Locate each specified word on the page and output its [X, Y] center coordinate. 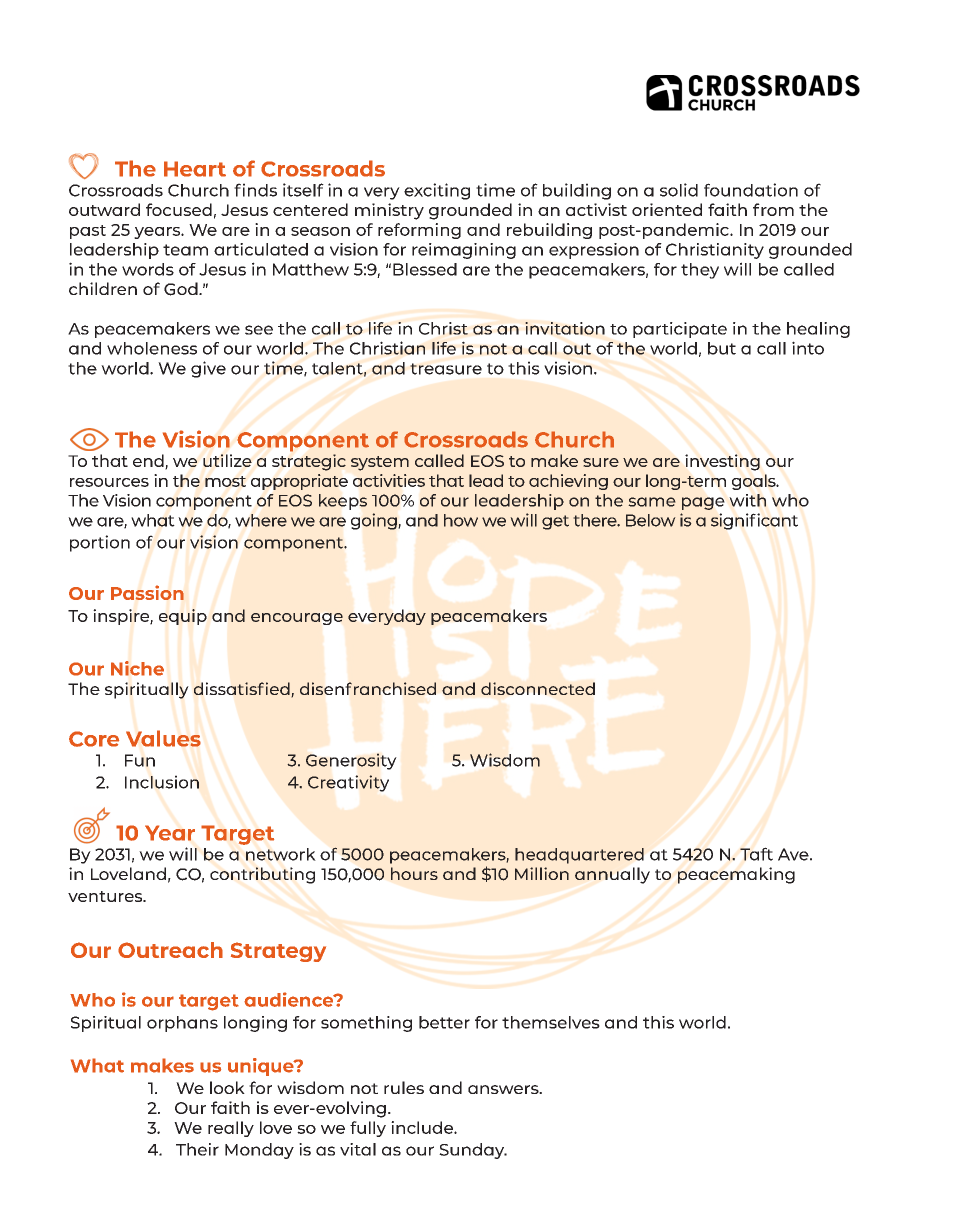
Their [197, 1149]
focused [179, 209]
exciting [437, 191]
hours [414, 873]
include [423, 1127]
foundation [751, 190]
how [461, 520]
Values [163, 738]
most [225, 481]
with [747, 500]
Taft [756, 854]
